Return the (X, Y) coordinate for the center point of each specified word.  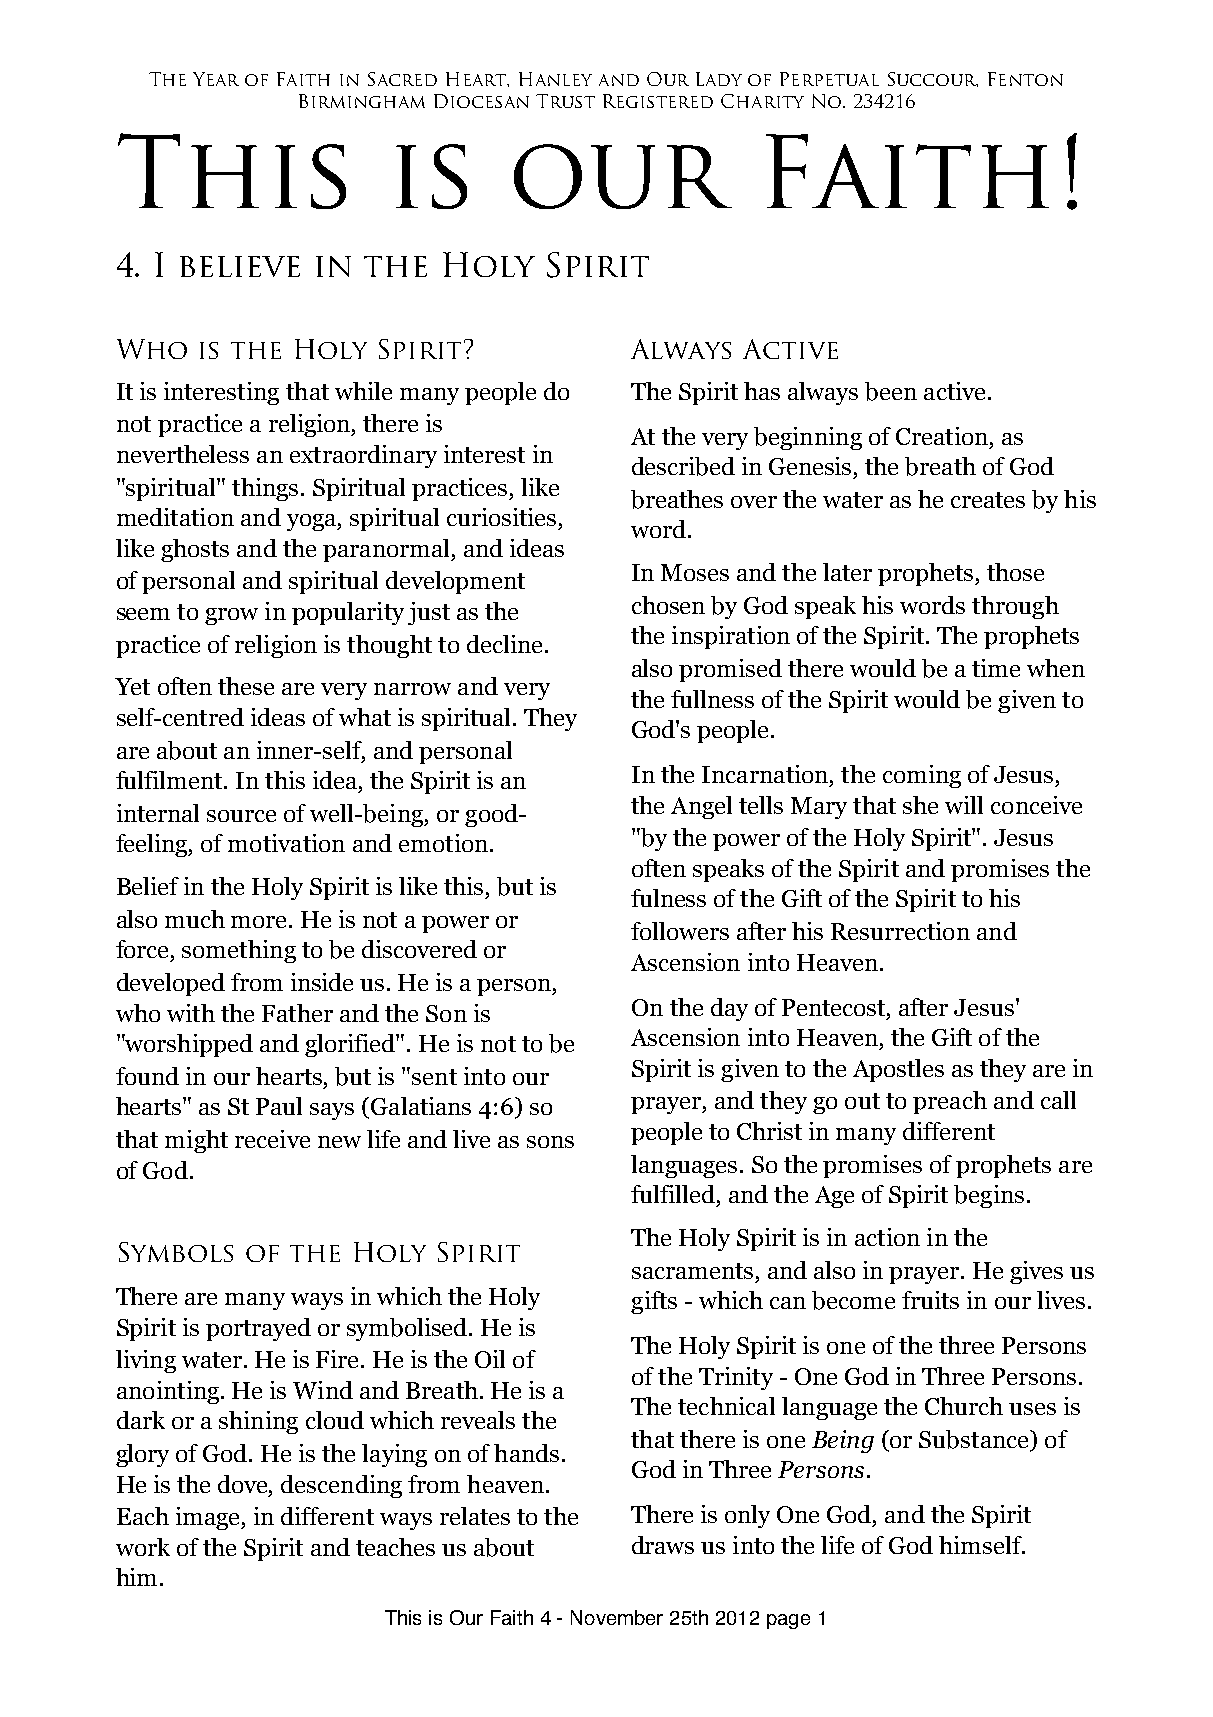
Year (216, 79)
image (209, 1518)
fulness (668, 898)
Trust (565, 101)
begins (989, 1196)
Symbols (176, 1252)
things (265, 489)
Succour (933, 79)
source (241, 816)
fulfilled (673, 1194)
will (964, 805)
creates (988, 500)
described (683, 466)
